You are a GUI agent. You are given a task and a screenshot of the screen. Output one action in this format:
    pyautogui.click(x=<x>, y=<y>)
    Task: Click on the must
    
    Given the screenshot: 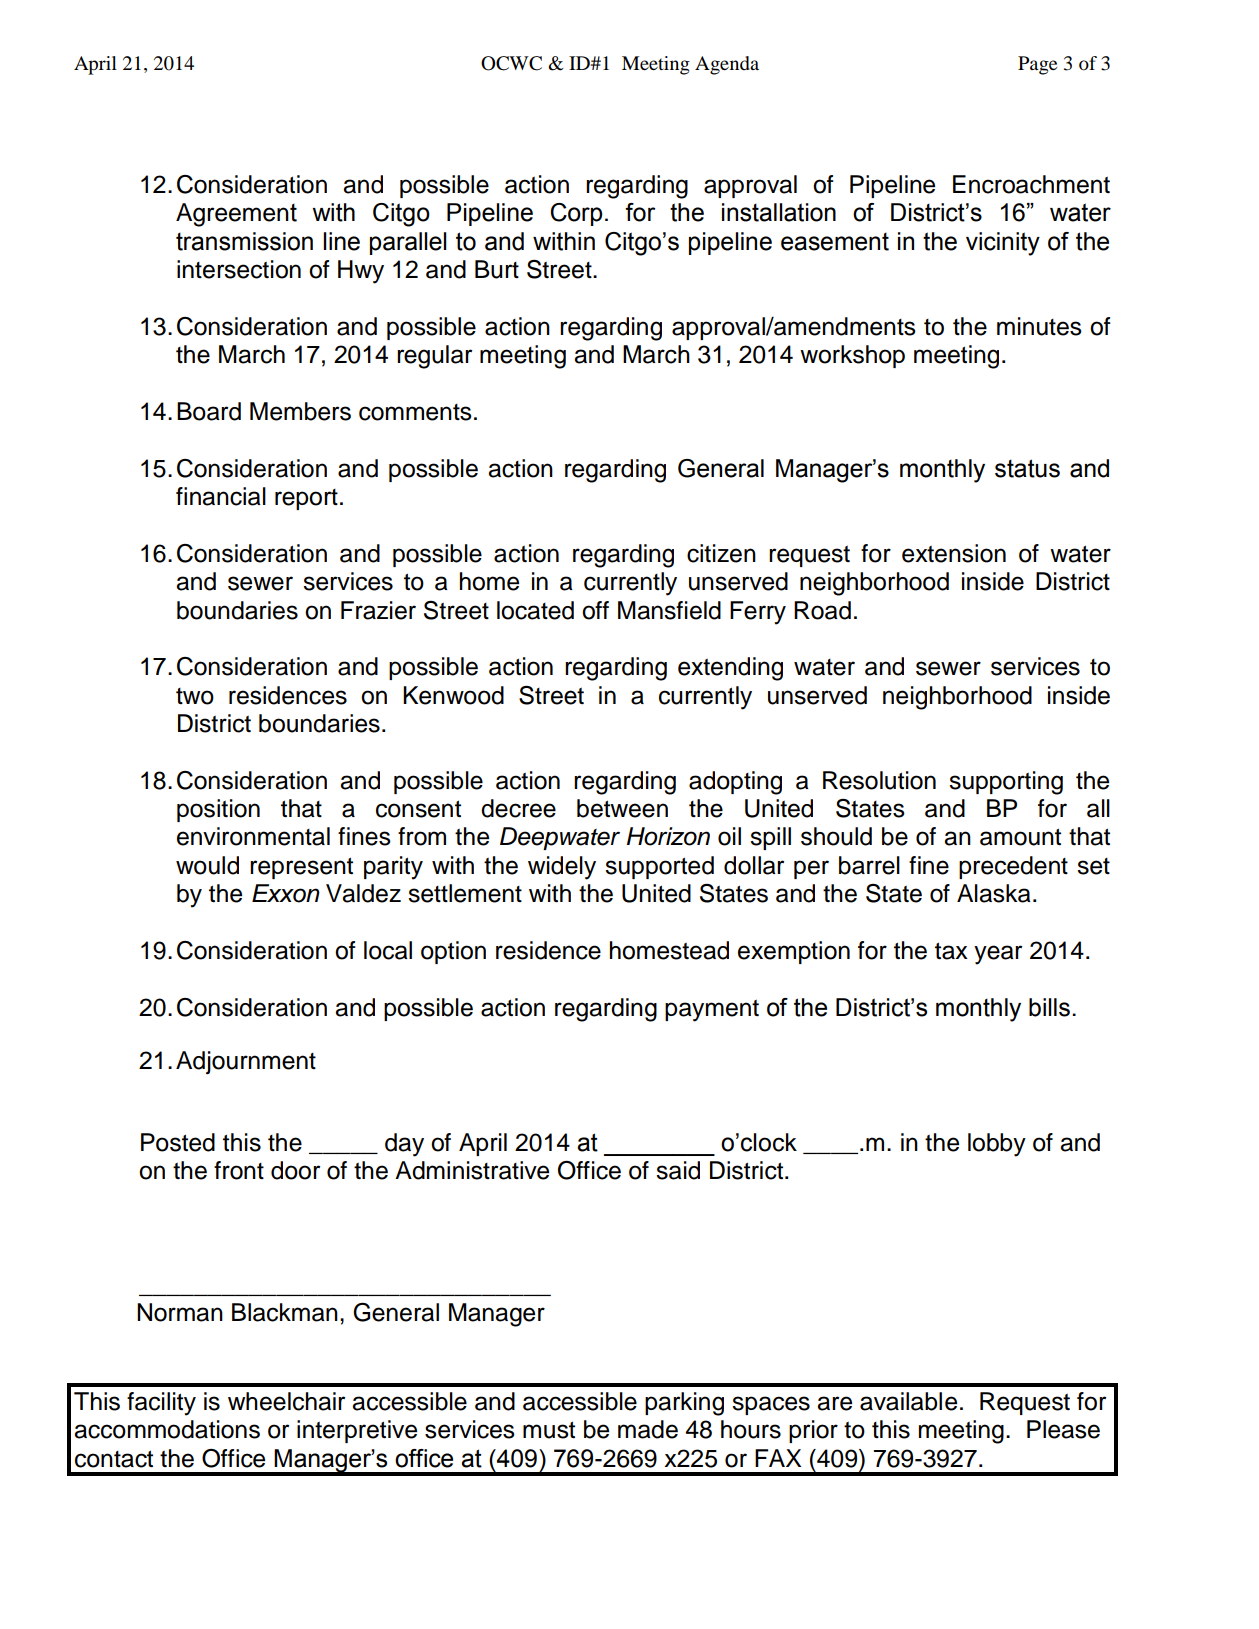 What is the action you would take?
    pyautogui.click(x=549, y=1430)
